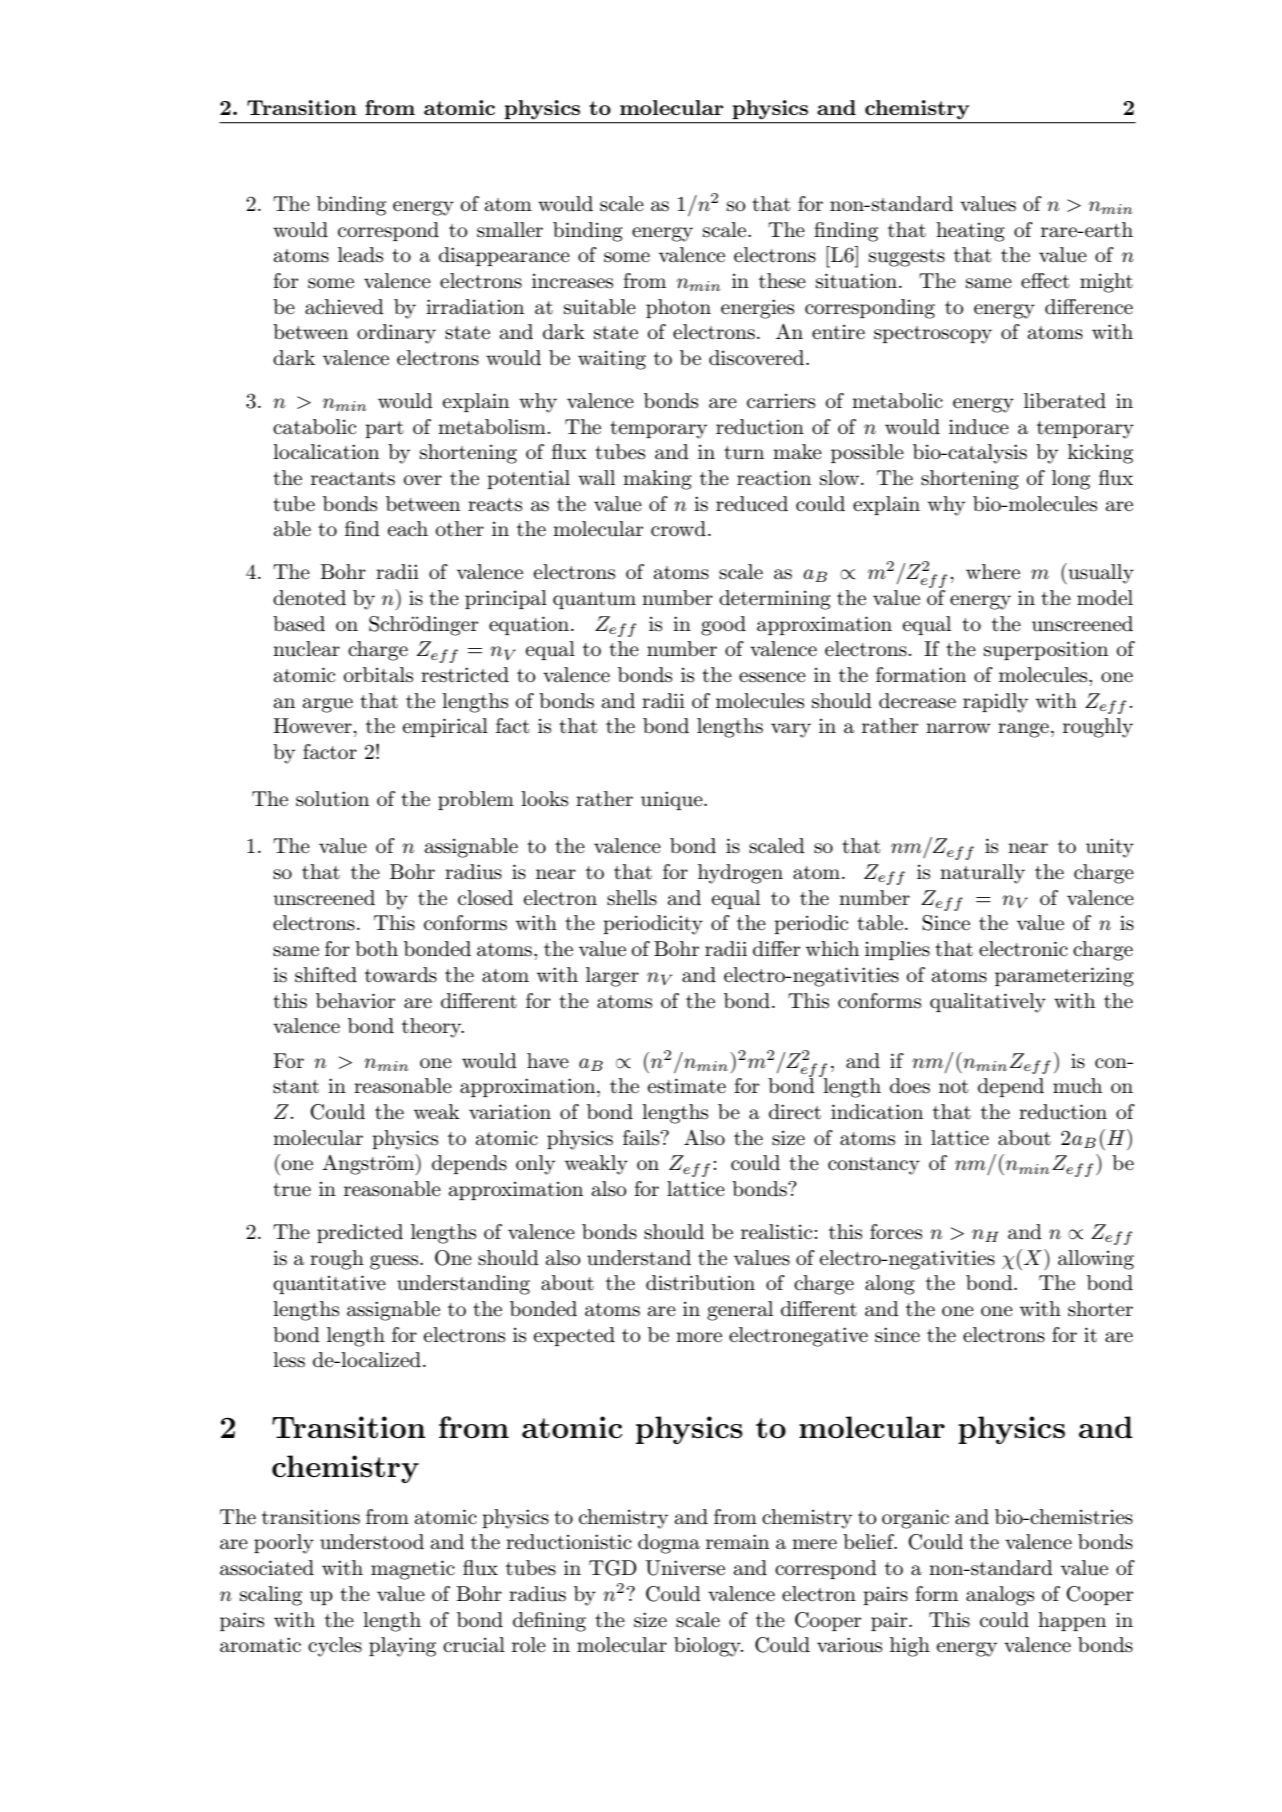 This screenshot has height=1812, width=1282. I want to click on Universe, so click(685, 1568).
